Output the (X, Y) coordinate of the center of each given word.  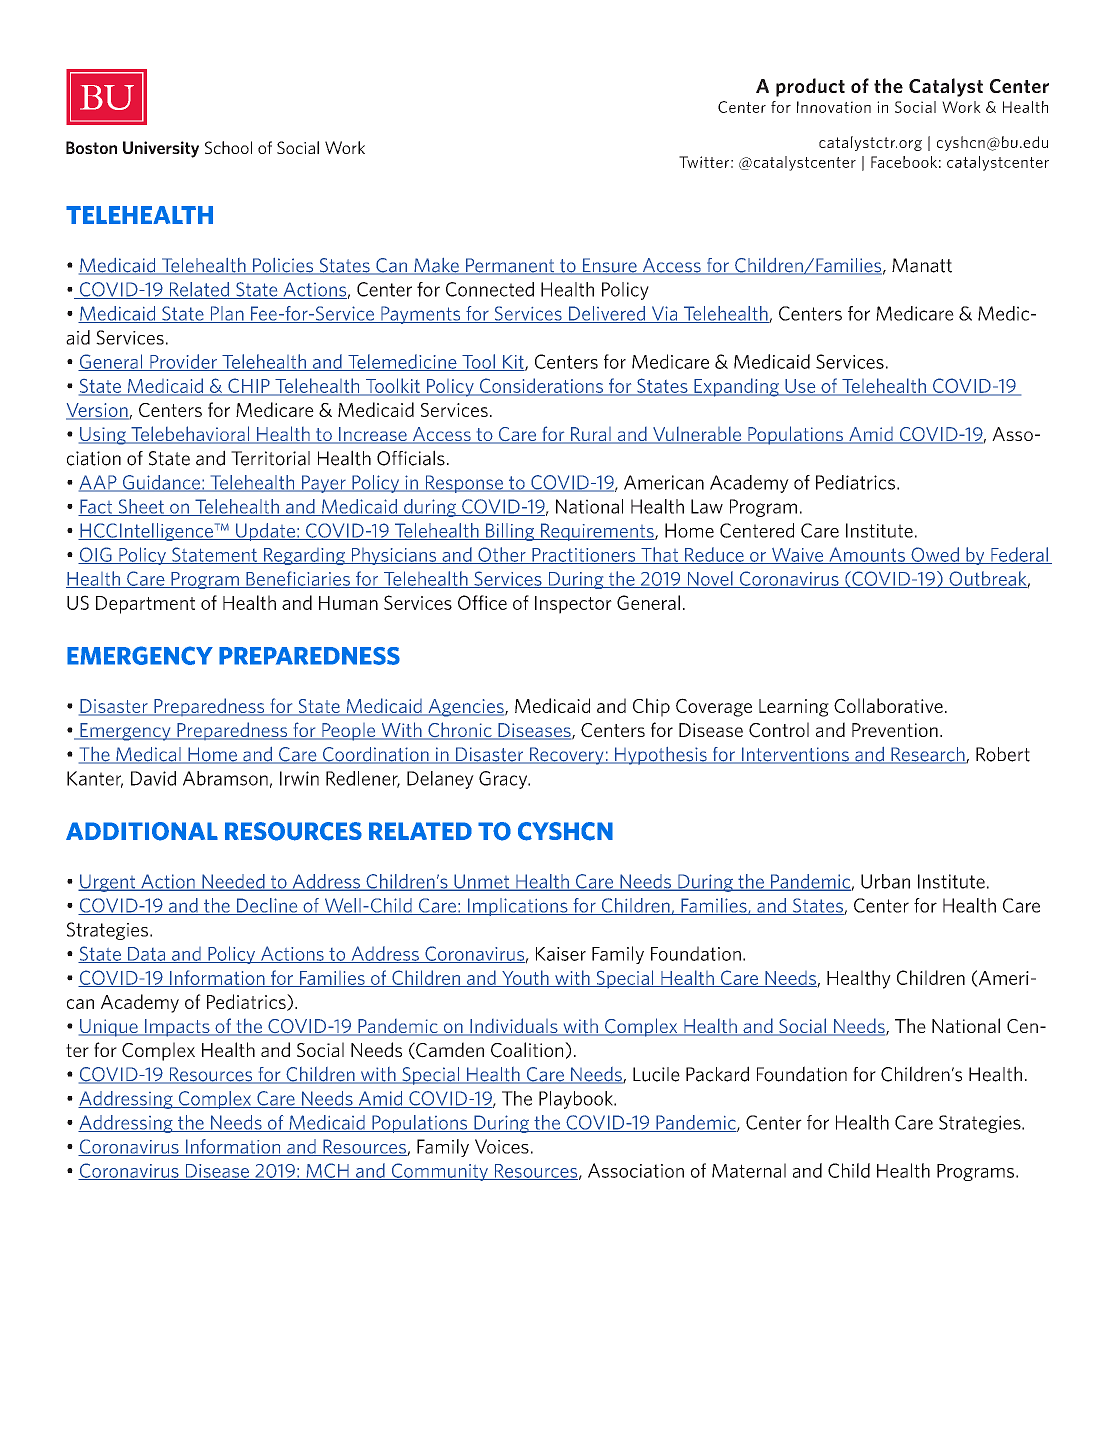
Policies (283, 266)
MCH (327, 1171)
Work (961, 107)
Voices (502, 1146)
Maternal (749, 1170)
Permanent (510, 266)
